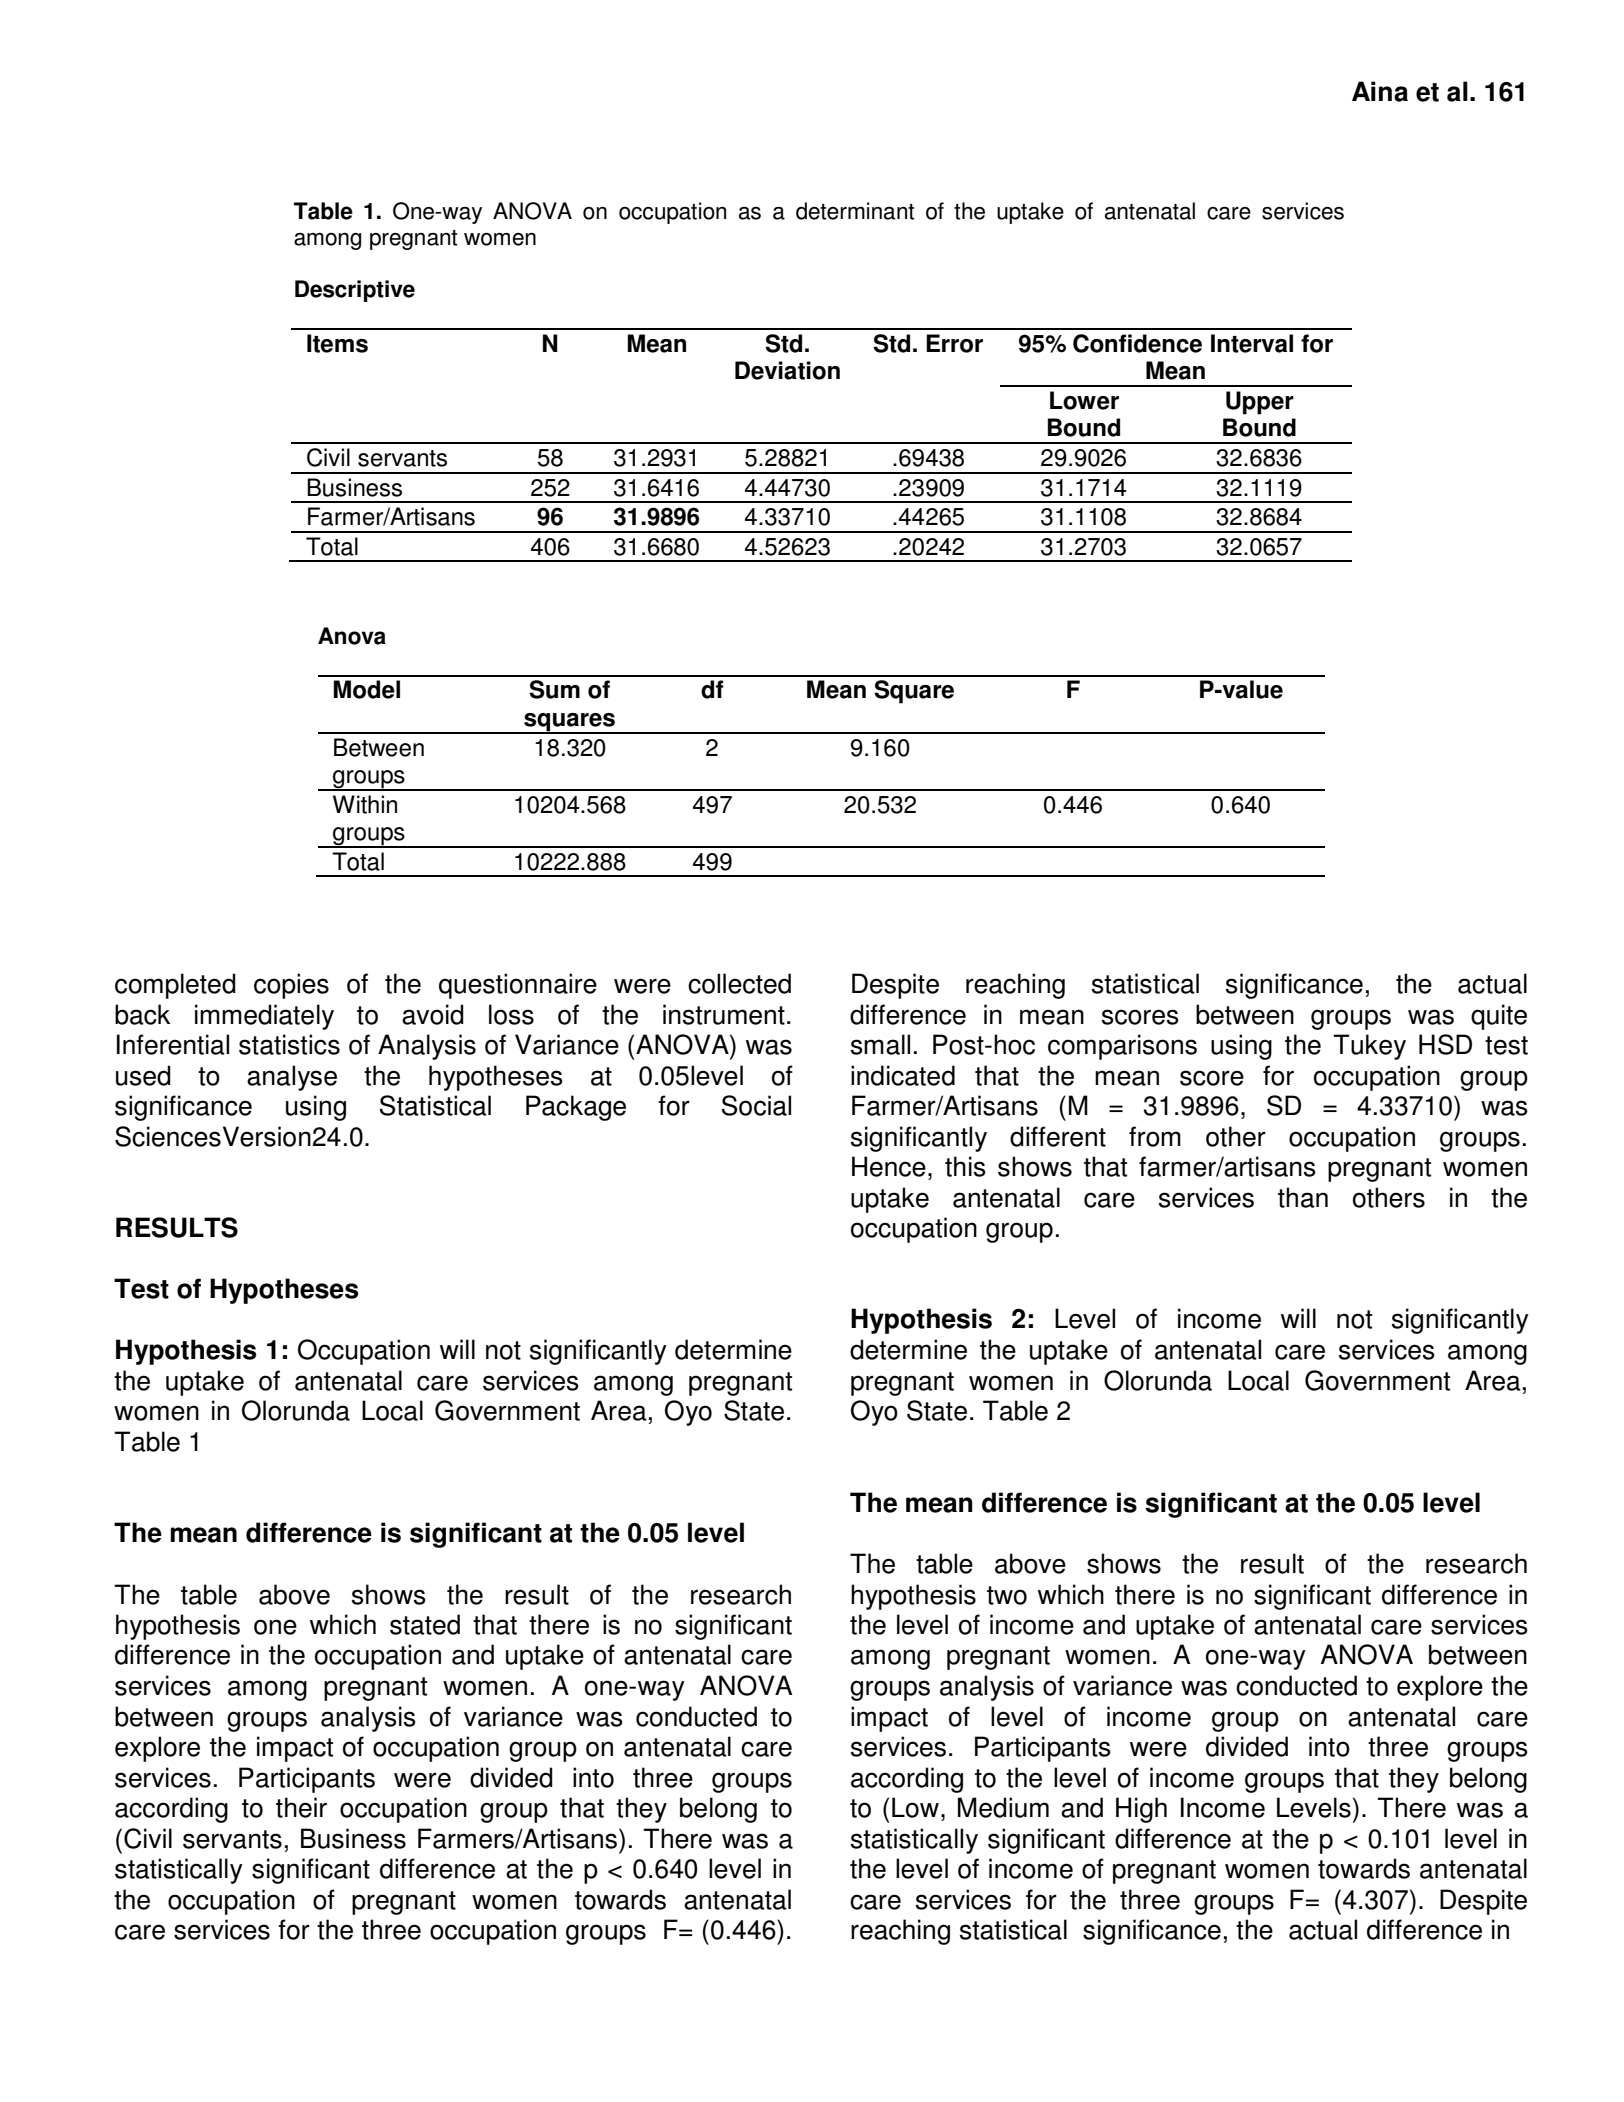  I want to click on their, so click(301, 1807).
